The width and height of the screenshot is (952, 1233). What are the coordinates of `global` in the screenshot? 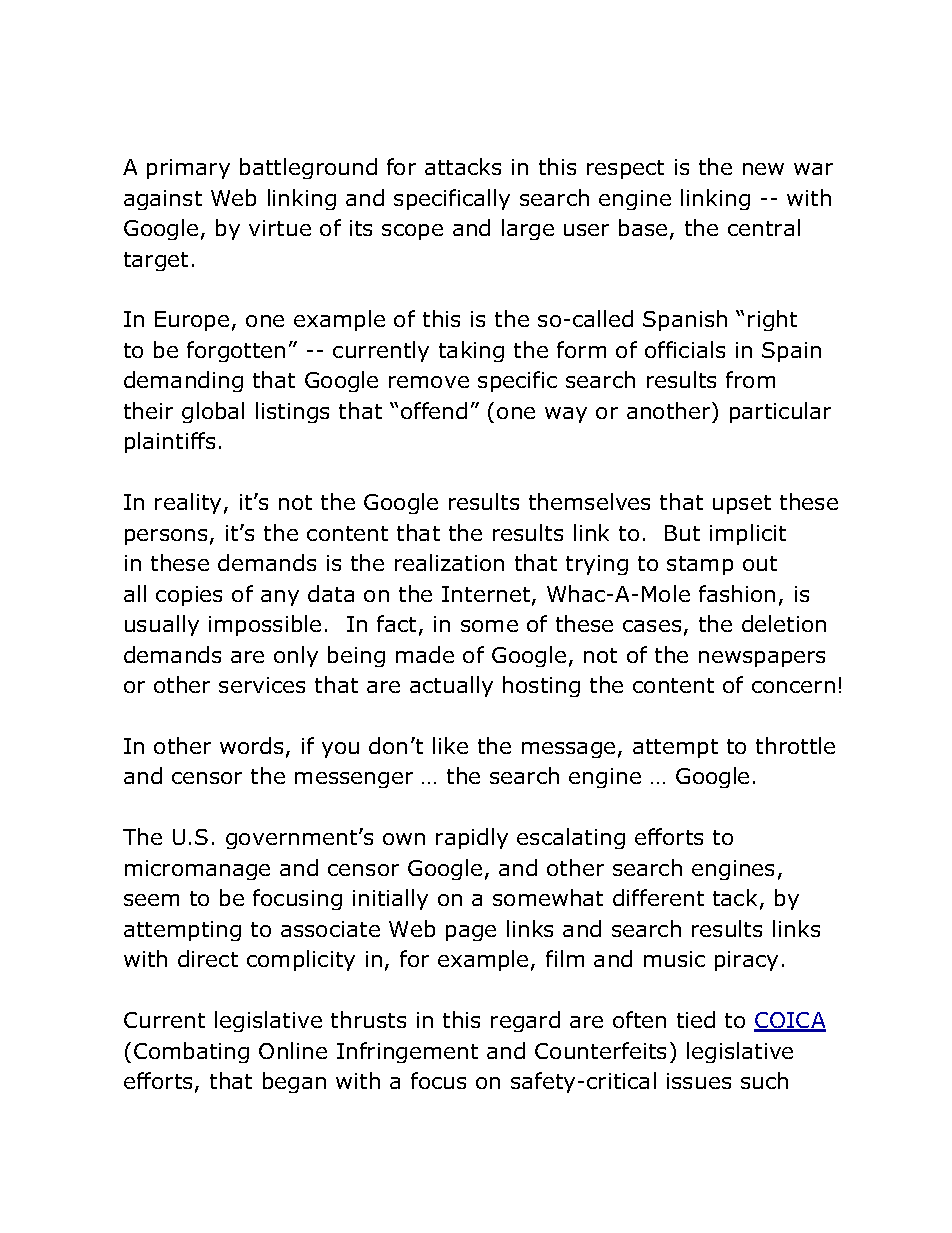 It's located at (213, 412).
